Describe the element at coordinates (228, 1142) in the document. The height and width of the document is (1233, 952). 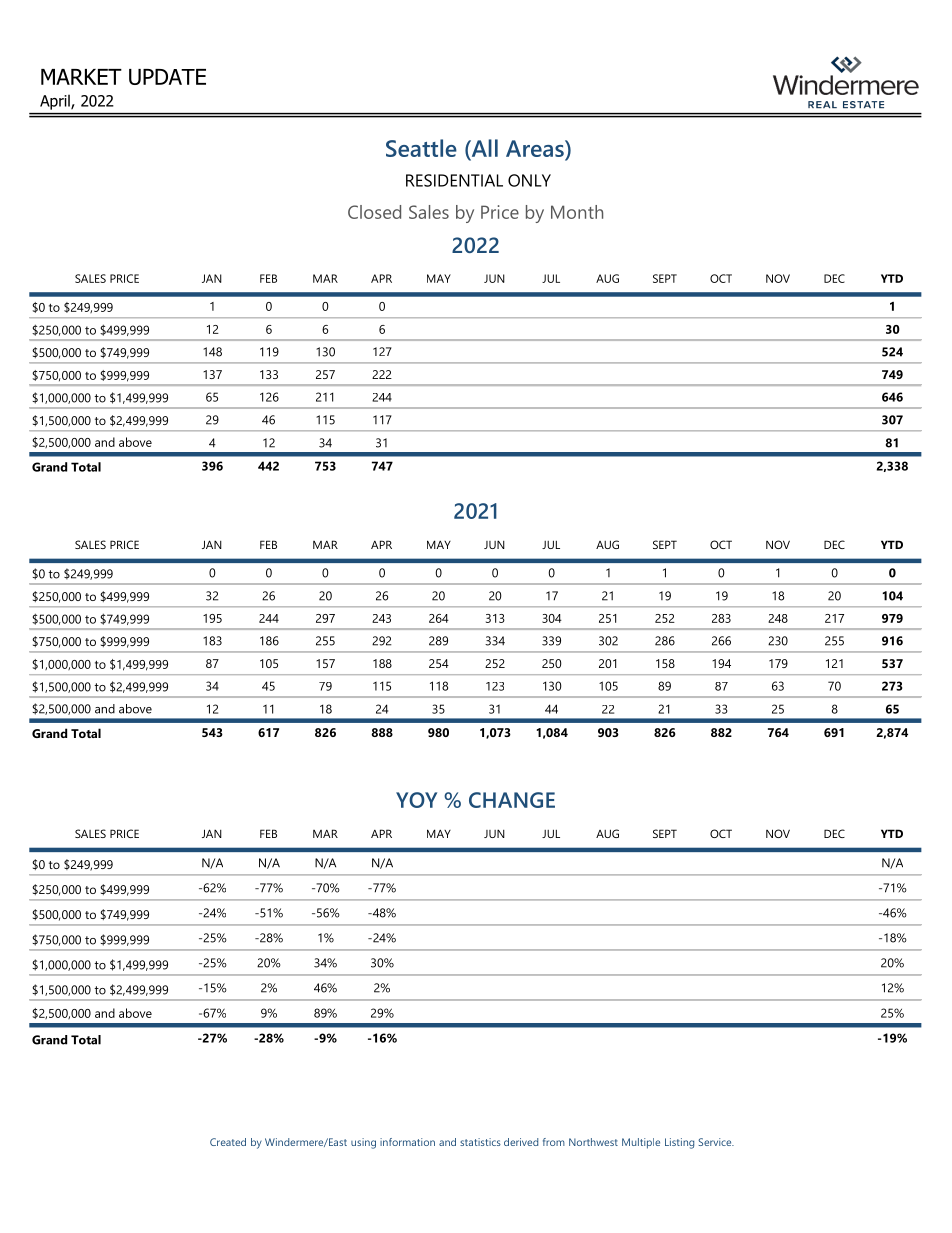
I see `Created` at that location.
